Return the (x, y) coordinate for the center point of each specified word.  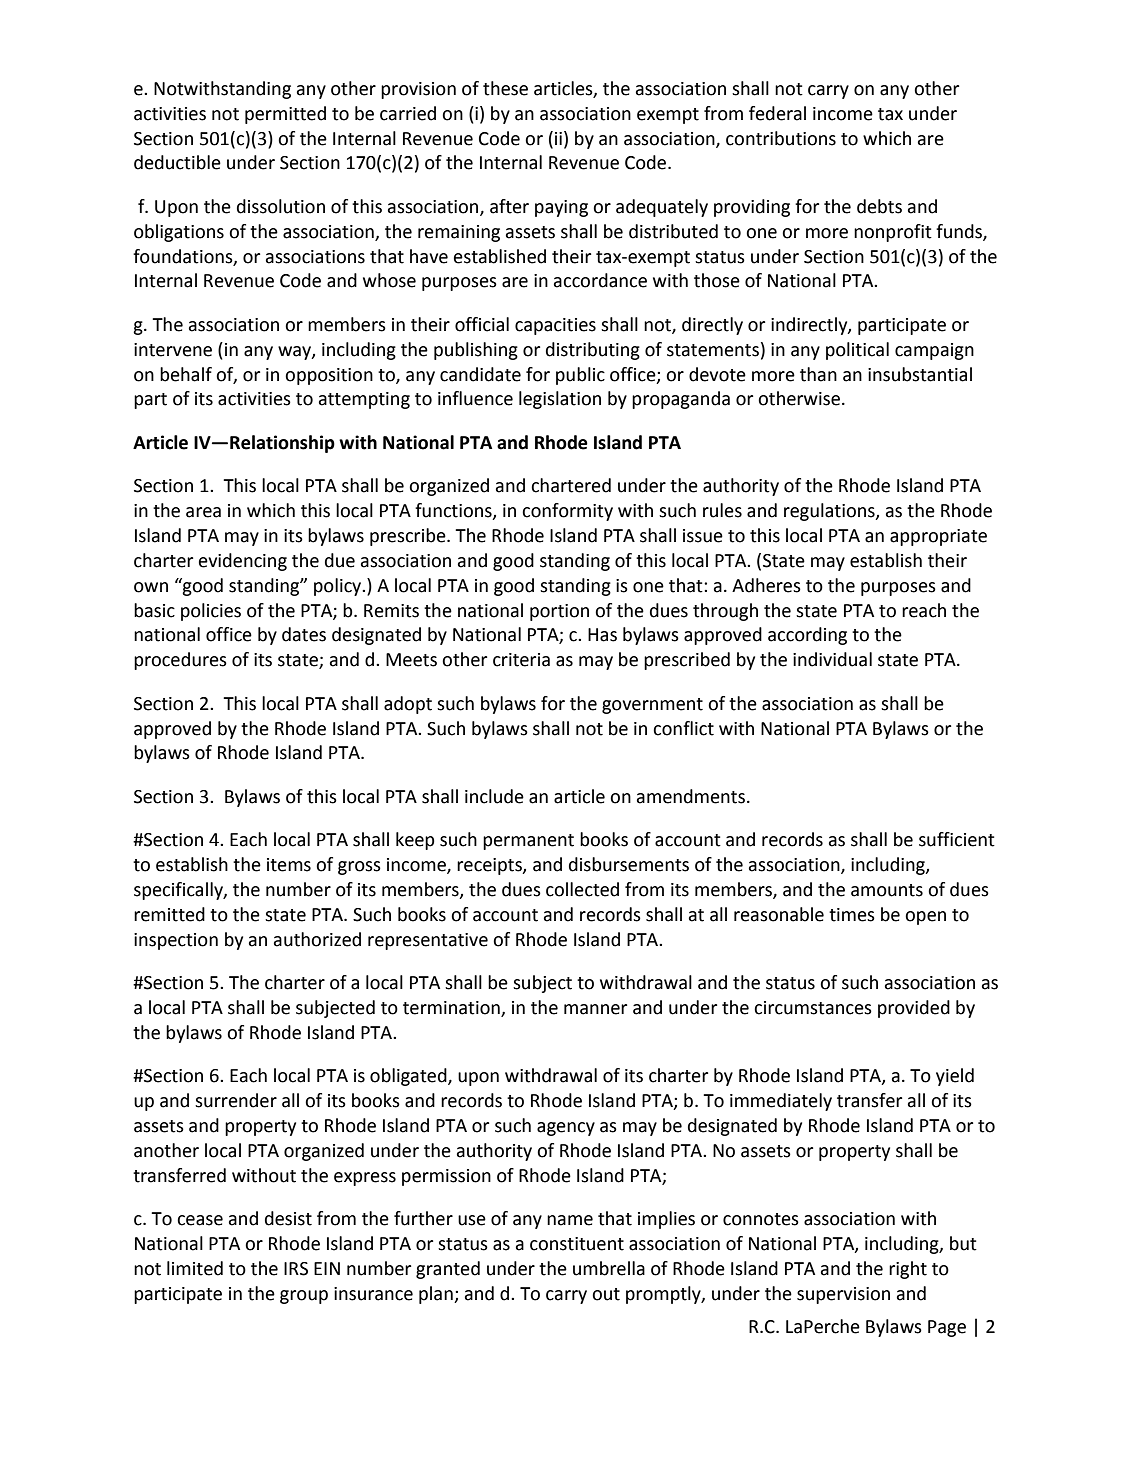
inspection (176, 941)
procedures (180, 661)
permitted (285, 115)
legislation (560, 400)
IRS (296, 1269)
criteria (521, 660)
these (505, 88)
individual (832, 659)
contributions (781, 138)
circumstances (813, 1008)
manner (595, 1009)
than (818, 374)
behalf (186, 374)
